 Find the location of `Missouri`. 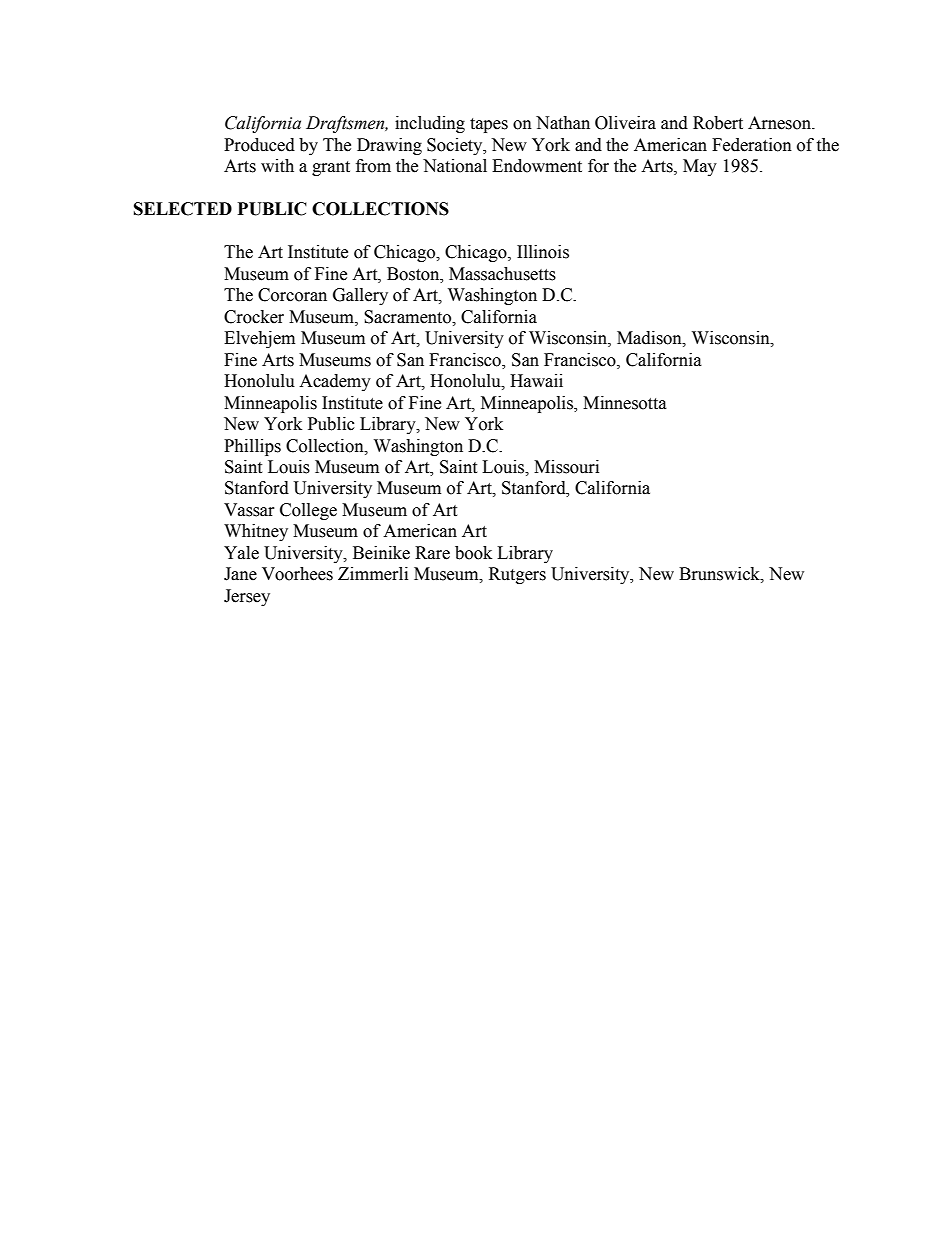

Missouri is located at coordinates (566, 467).
